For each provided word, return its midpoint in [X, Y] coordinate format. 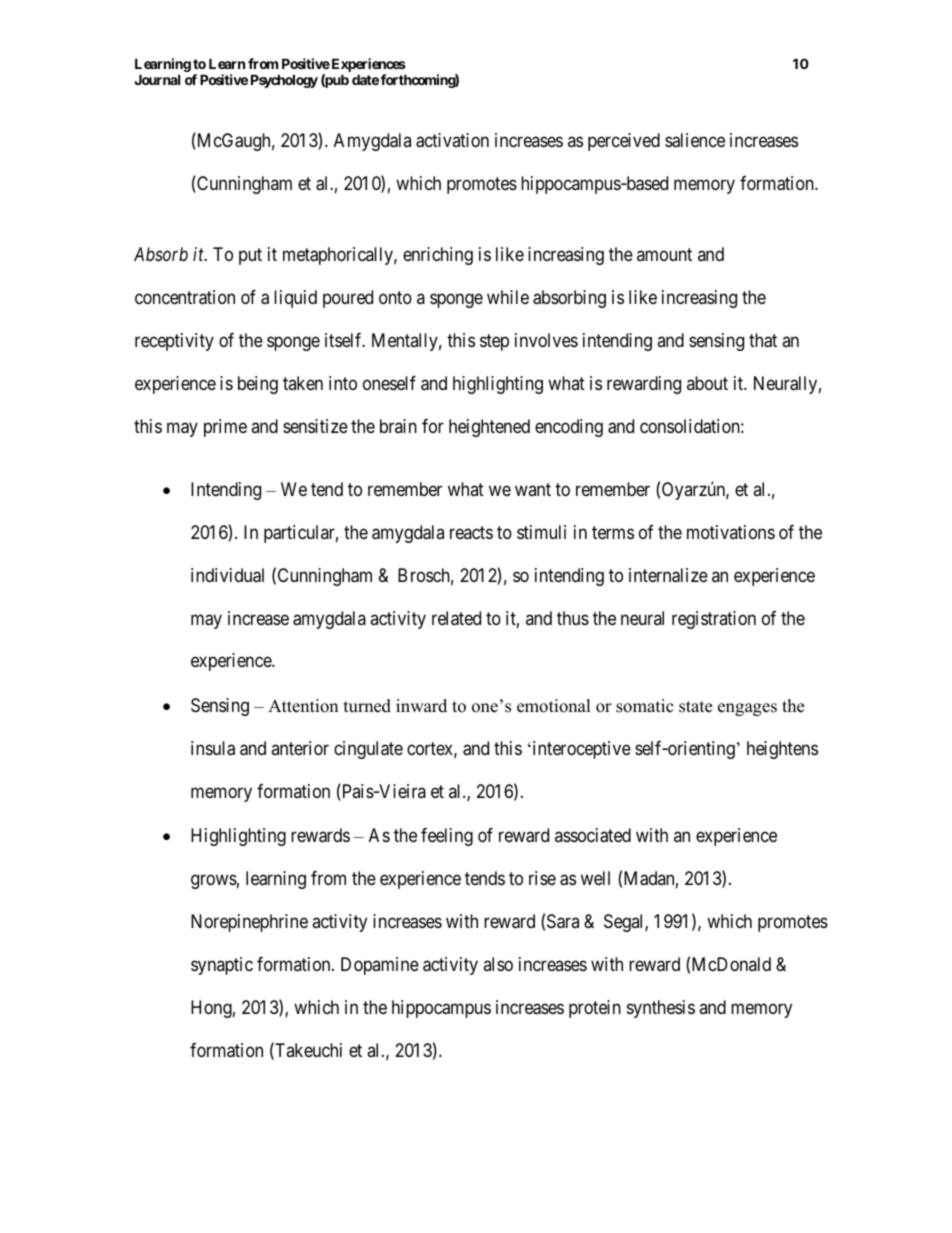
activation [452, 140]
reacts [471, 532]
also [498, 964]
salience [695, 140]
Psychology [284, 81]
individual [227, 575]
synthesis [661, 1009]
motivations [731, 532]
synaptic [222, 966]
